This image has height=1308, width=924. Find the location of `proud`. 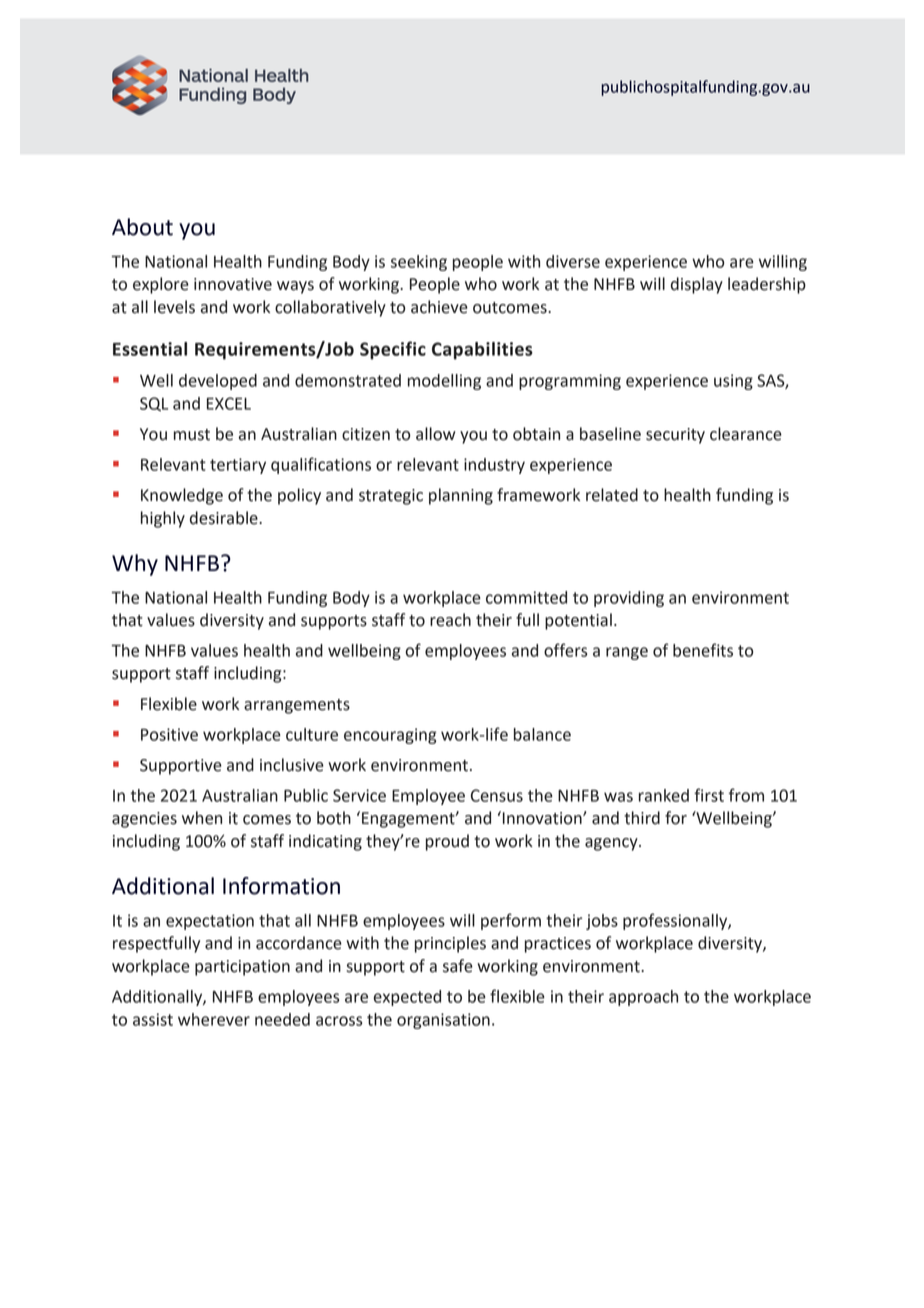

proud is located at coordinates (447, 842).
